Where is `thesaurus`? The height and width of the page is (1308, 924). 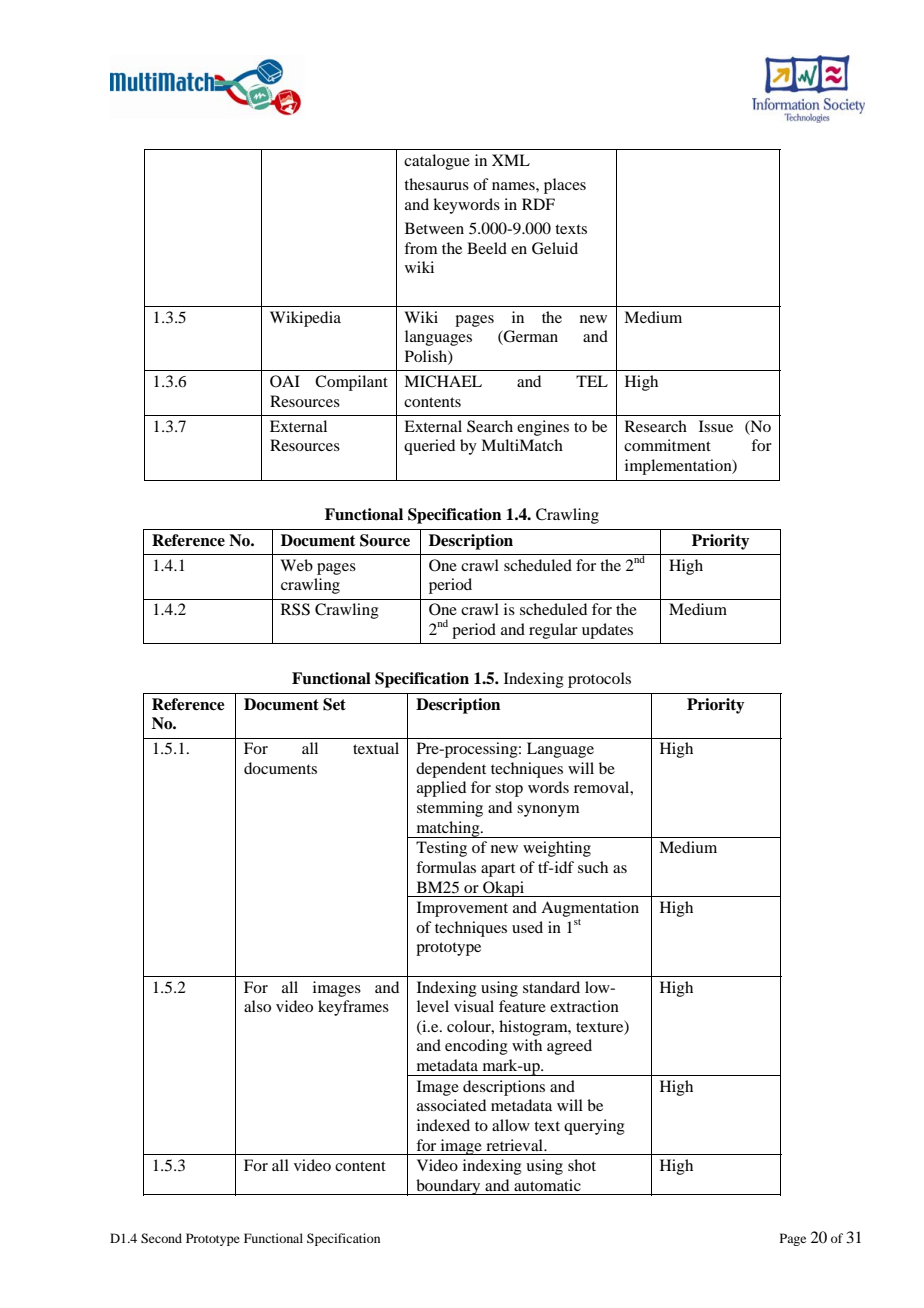
thesaurus is located at coordinates (436, 184).
